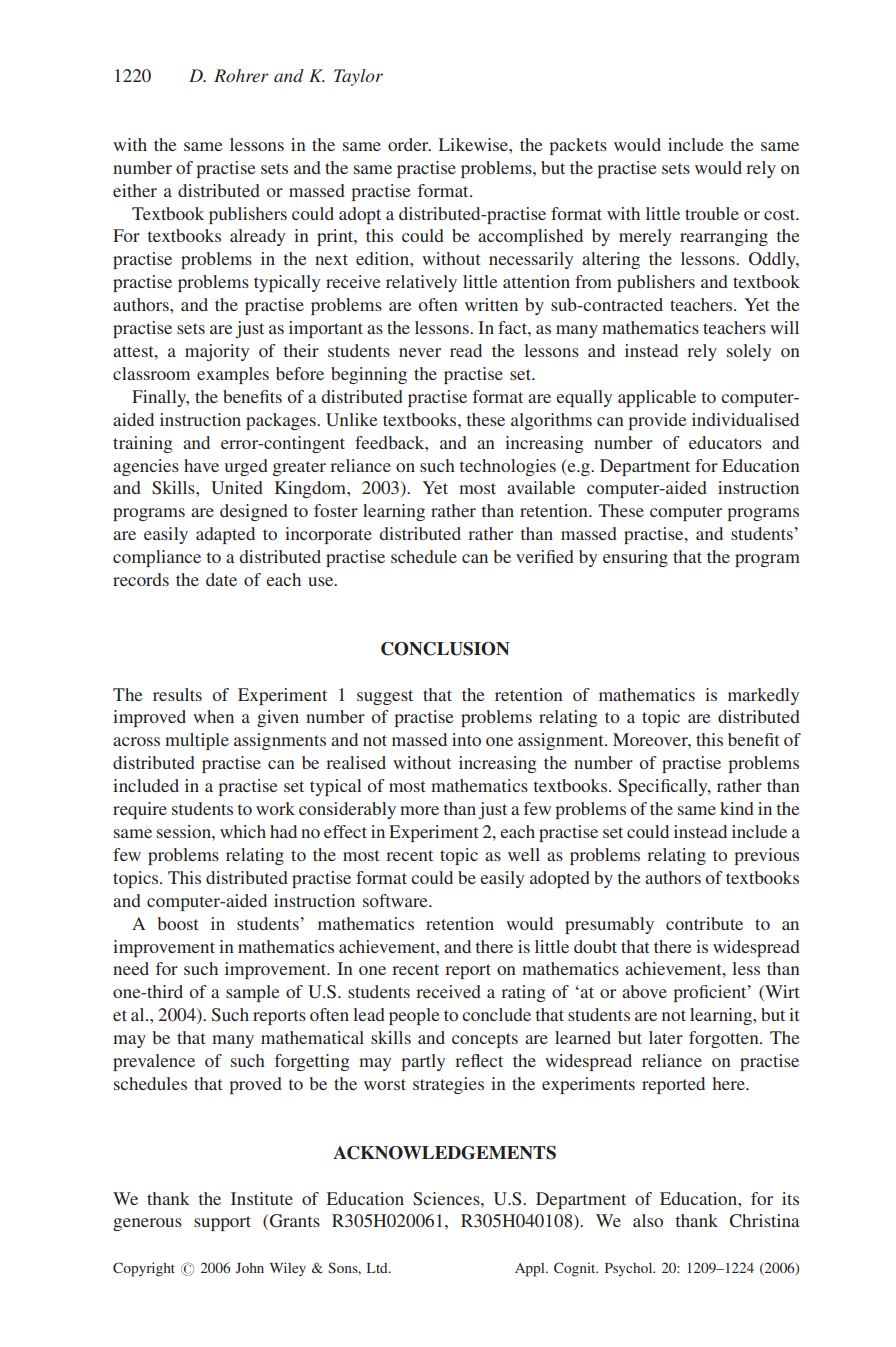 The width and height of the page is (896, 1347). What do you see at coordinates (447, 1199) in the page?
I see `Sciences` at bounding box center [447, 1199].
